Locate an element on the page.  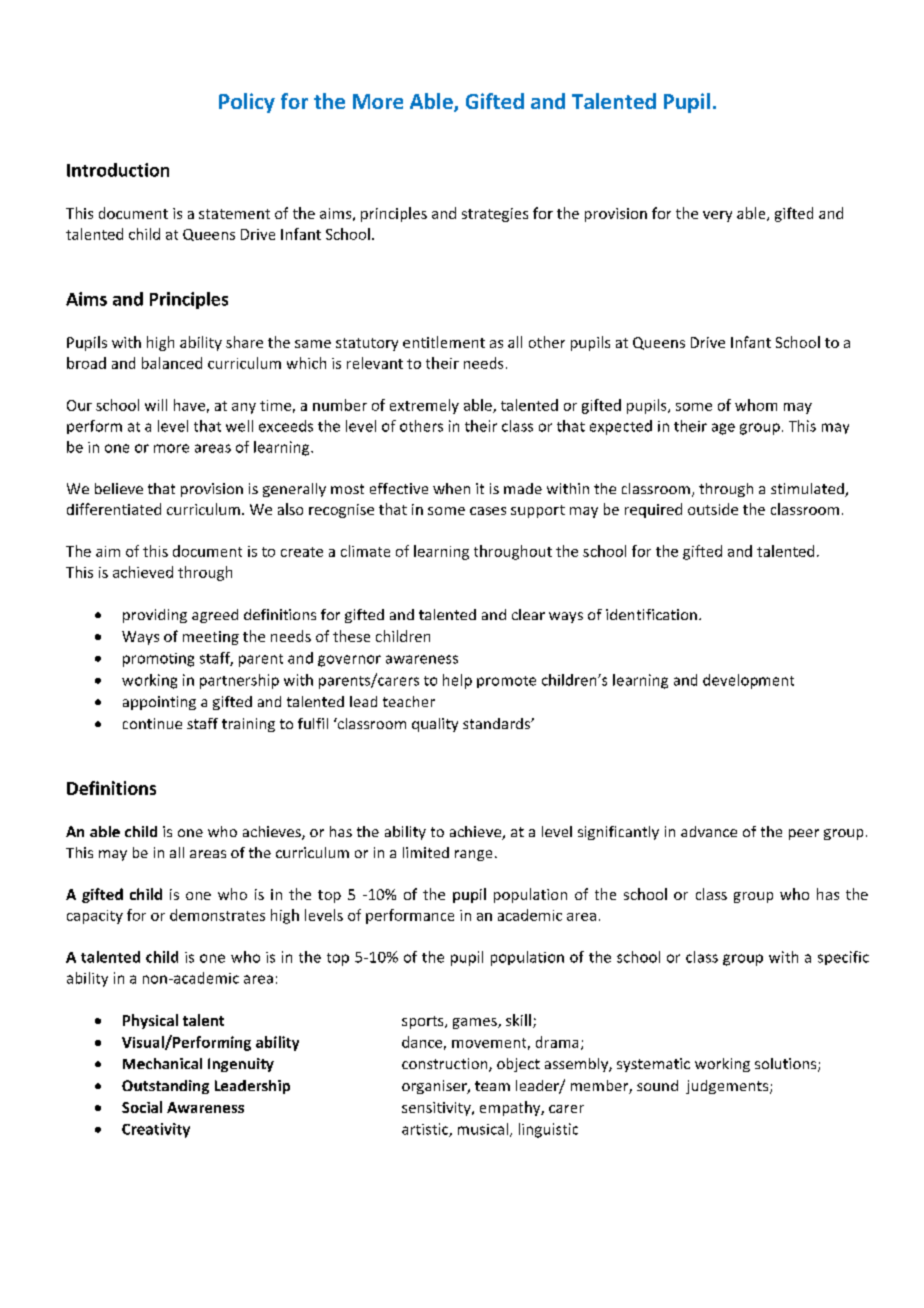
range is located at coordinates (473, 855).
